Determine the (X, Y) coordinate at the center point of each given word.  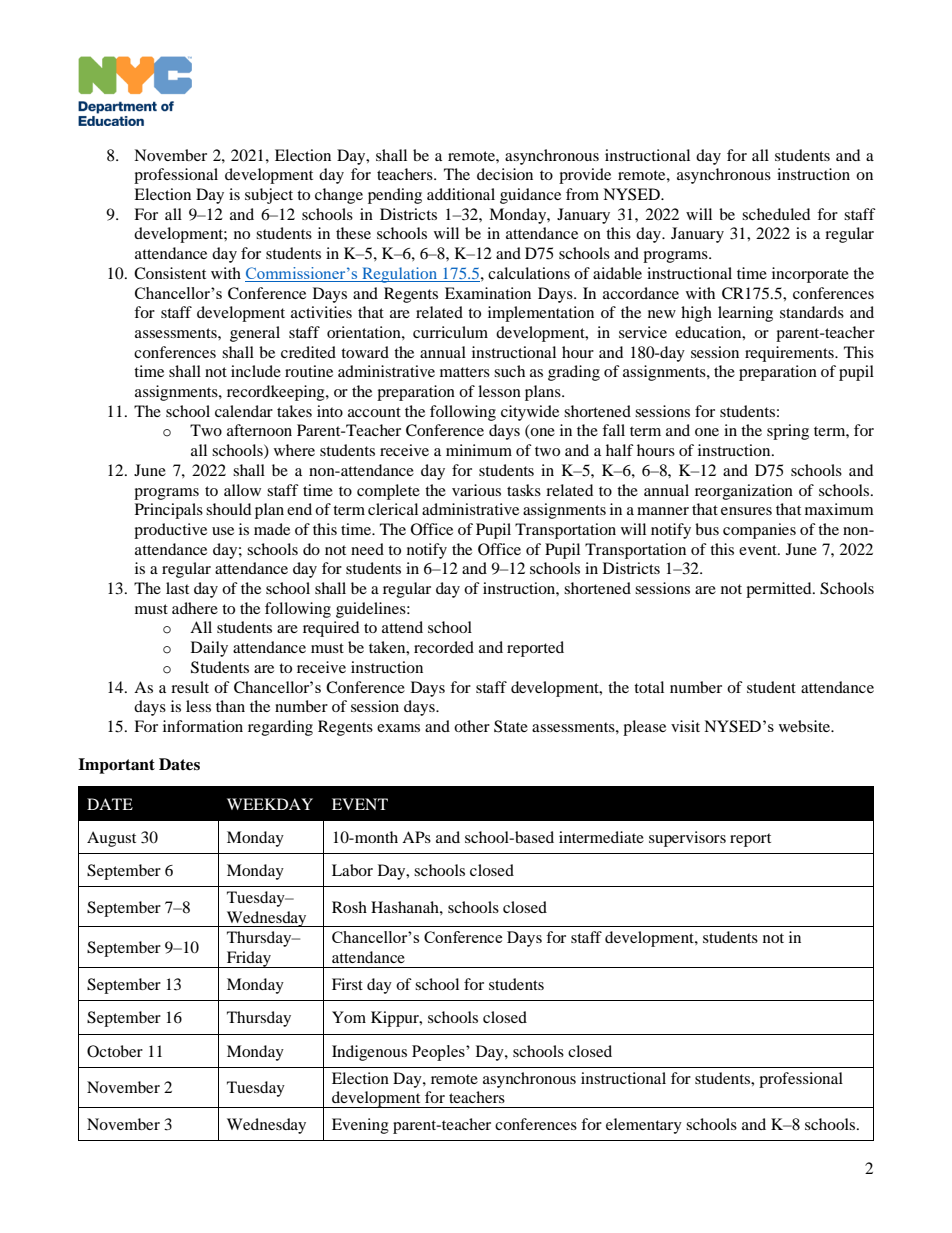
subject (269, 196)
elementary (644, 1126)
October (115, 1051)
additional (461, 194)
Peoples (439, 1053)
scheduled (776, 214)
